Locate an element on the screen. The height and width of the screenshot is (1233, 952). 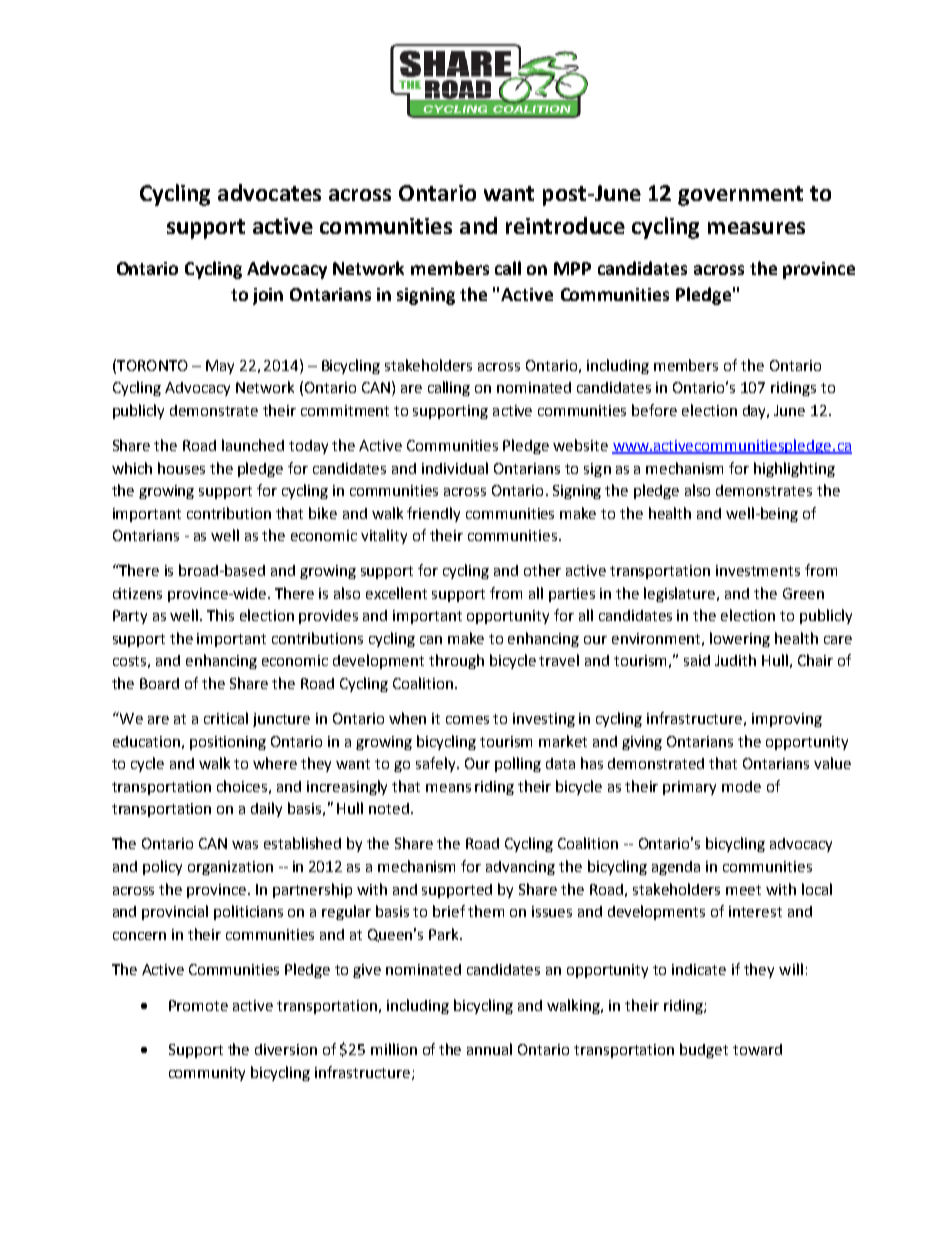
reintroduce is located at coordinates (565, 225).
